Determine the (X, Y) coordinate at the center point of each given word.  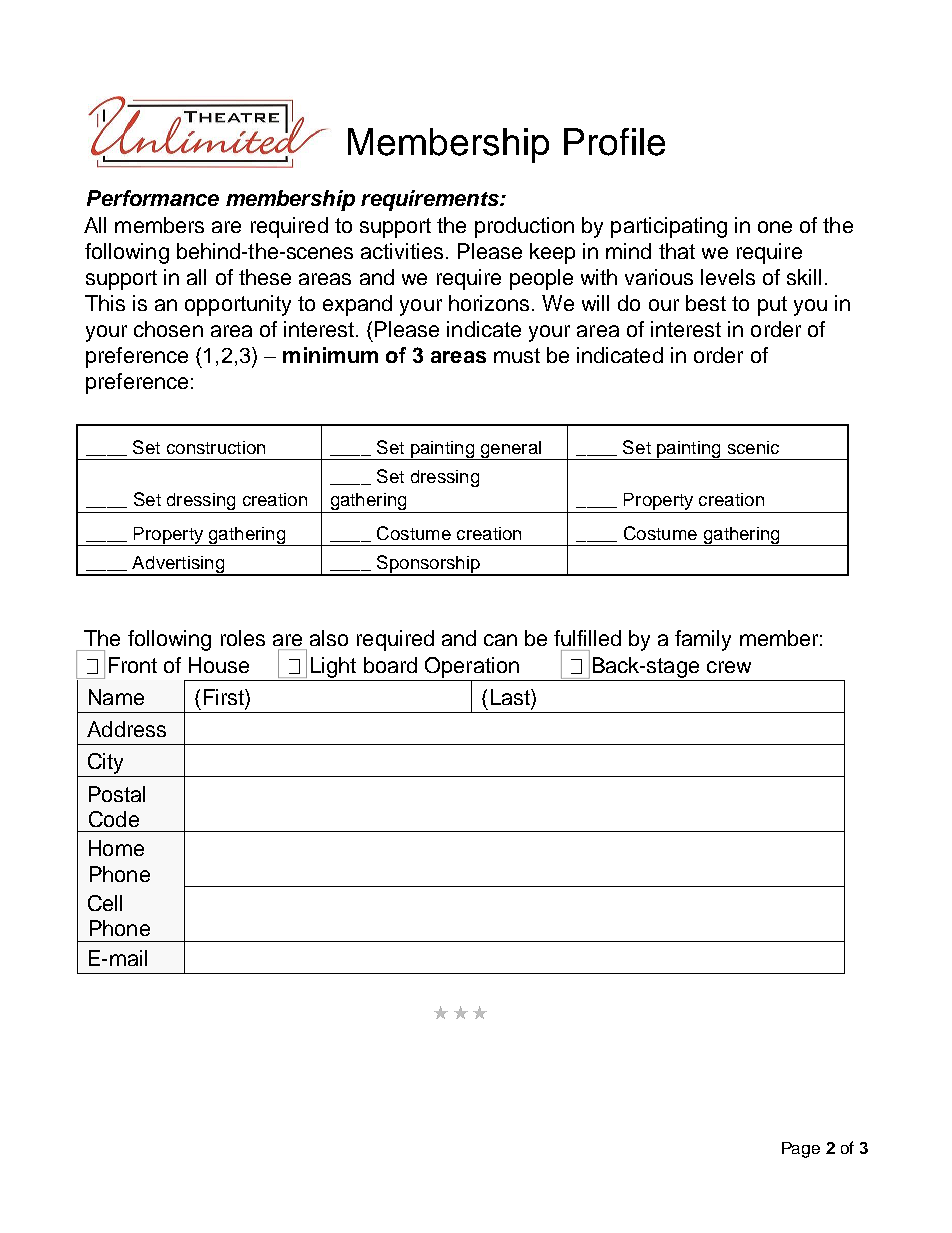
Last (511, 697)
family (703, 640)
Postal (117, 794)
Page (801, 1150)
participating (669, 227)
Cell (105, 903)
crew (729, 667)
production (524, 227)
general (510, 450)
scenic (753, 447)
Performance (153, 198)
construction (216, 447)
